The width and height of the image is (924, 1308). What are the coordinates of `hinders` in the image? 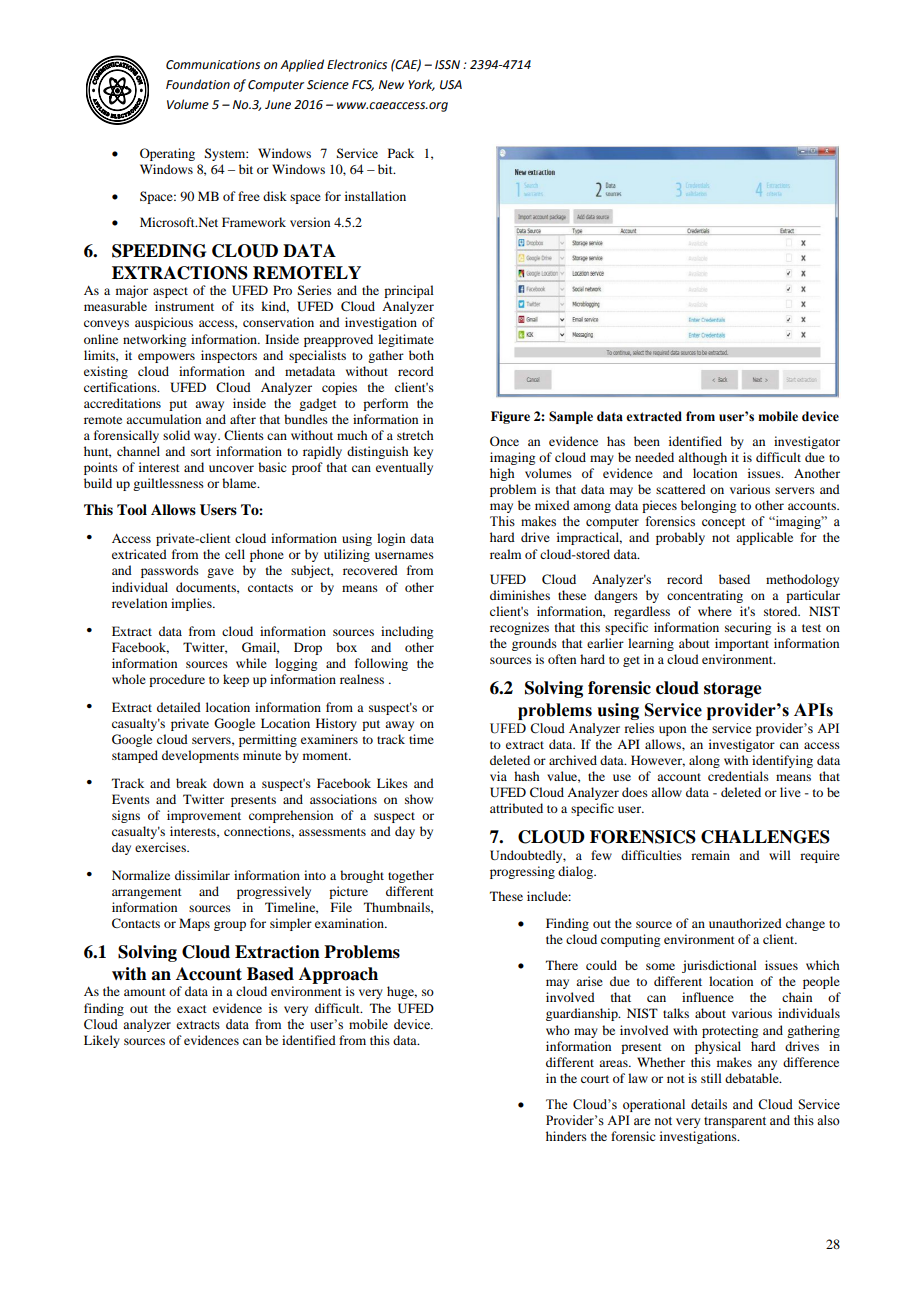 It's located at (566, 1136).
